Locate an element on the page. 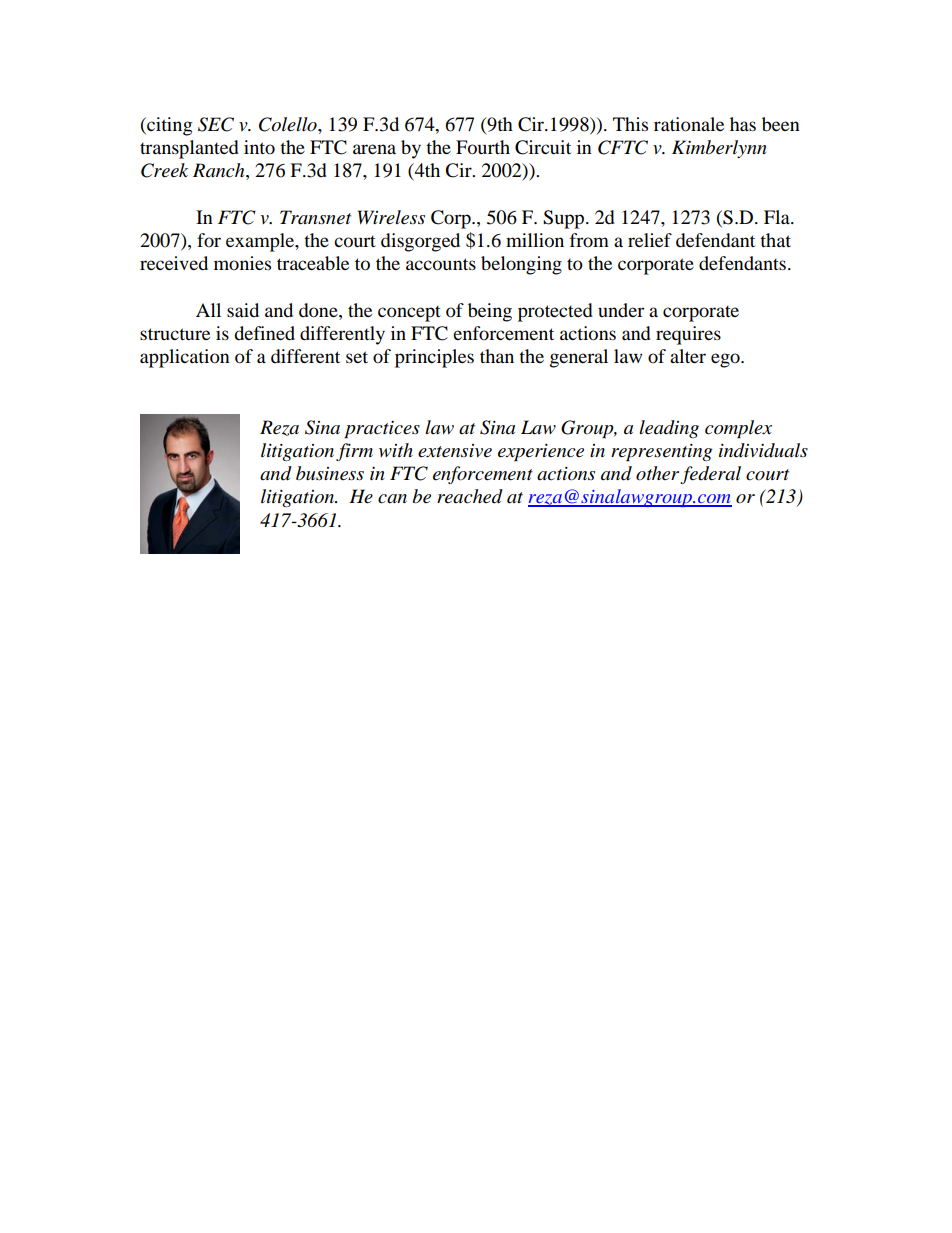  Creek is located at coordinates (164, 170).
